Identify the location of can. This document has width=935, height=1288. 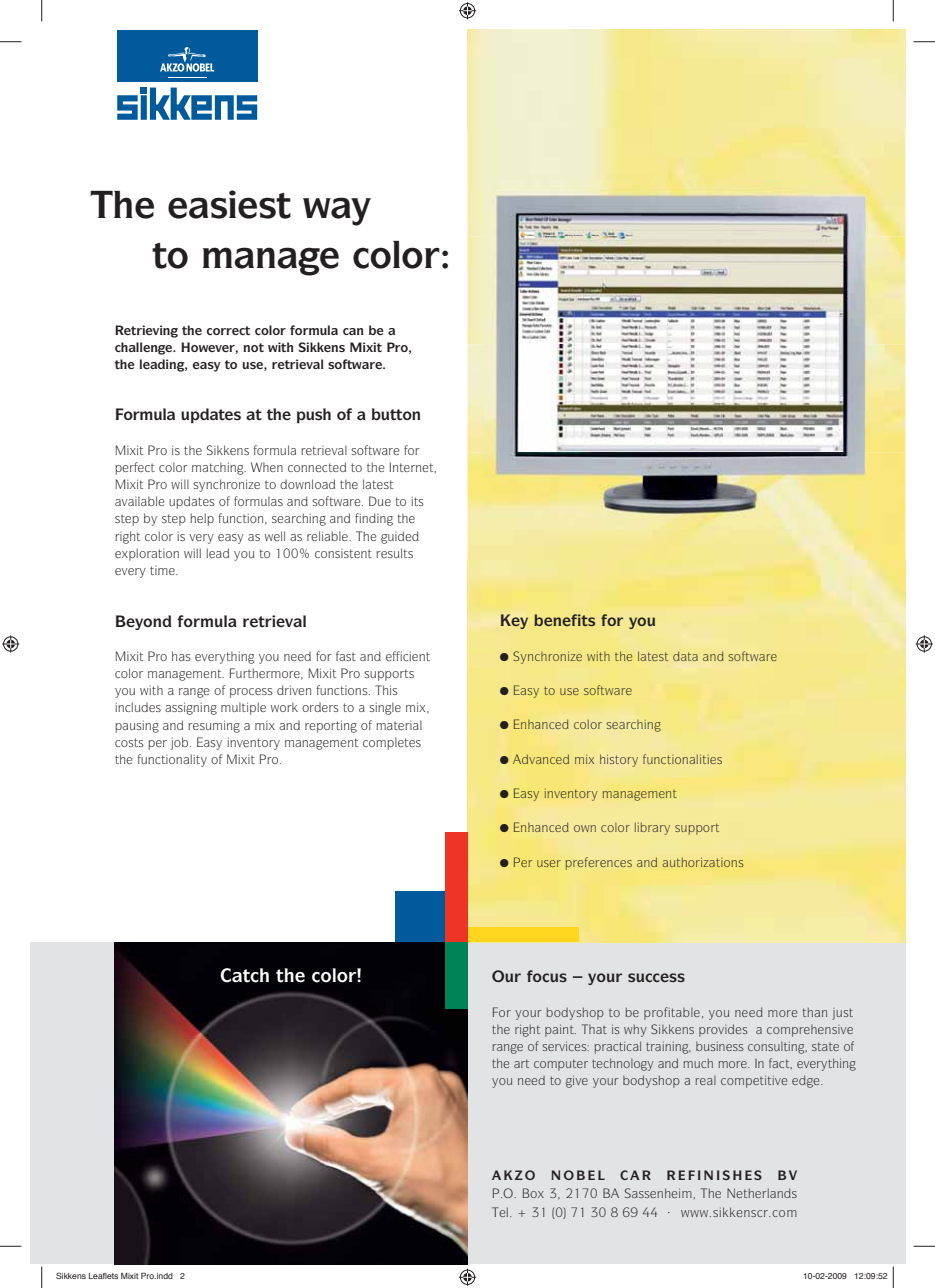
(353, 331).
